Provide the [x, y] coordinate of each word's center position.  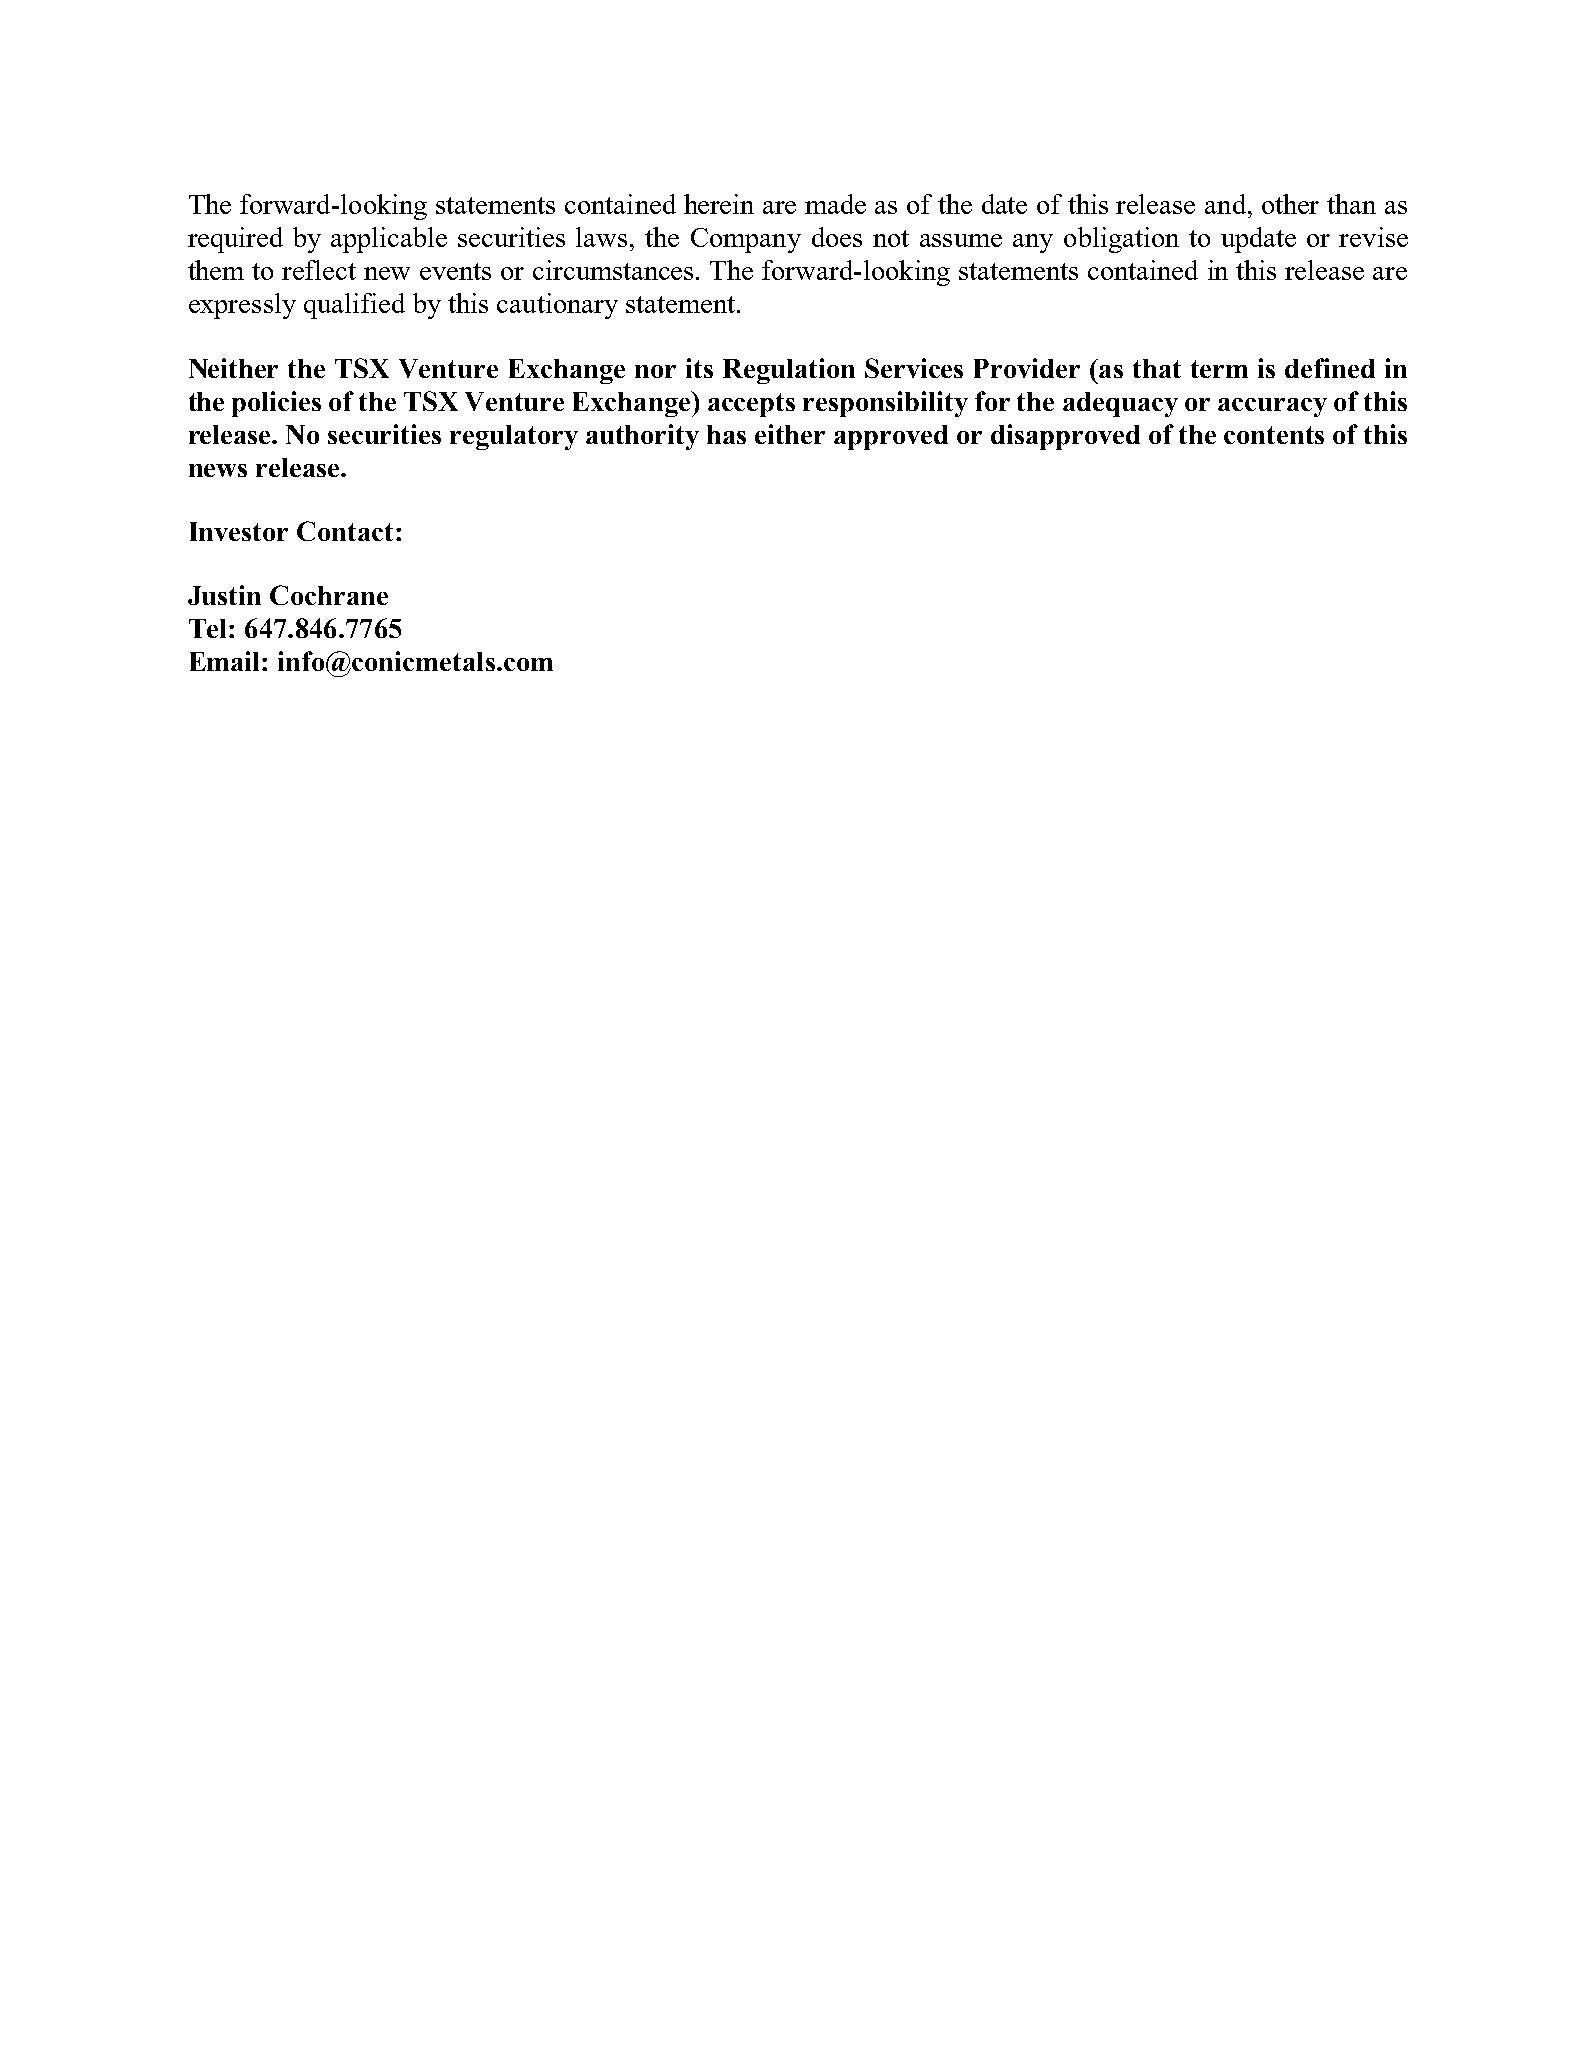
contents [1274, 435]
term [1219, 369]
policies [276, 404]
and [1225, 204]
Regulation [789, 371]
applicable [389, 240]
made [835, 204]
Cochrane [329, 595]
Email [226, 661]
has [726, 434]
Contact [345, 531]
